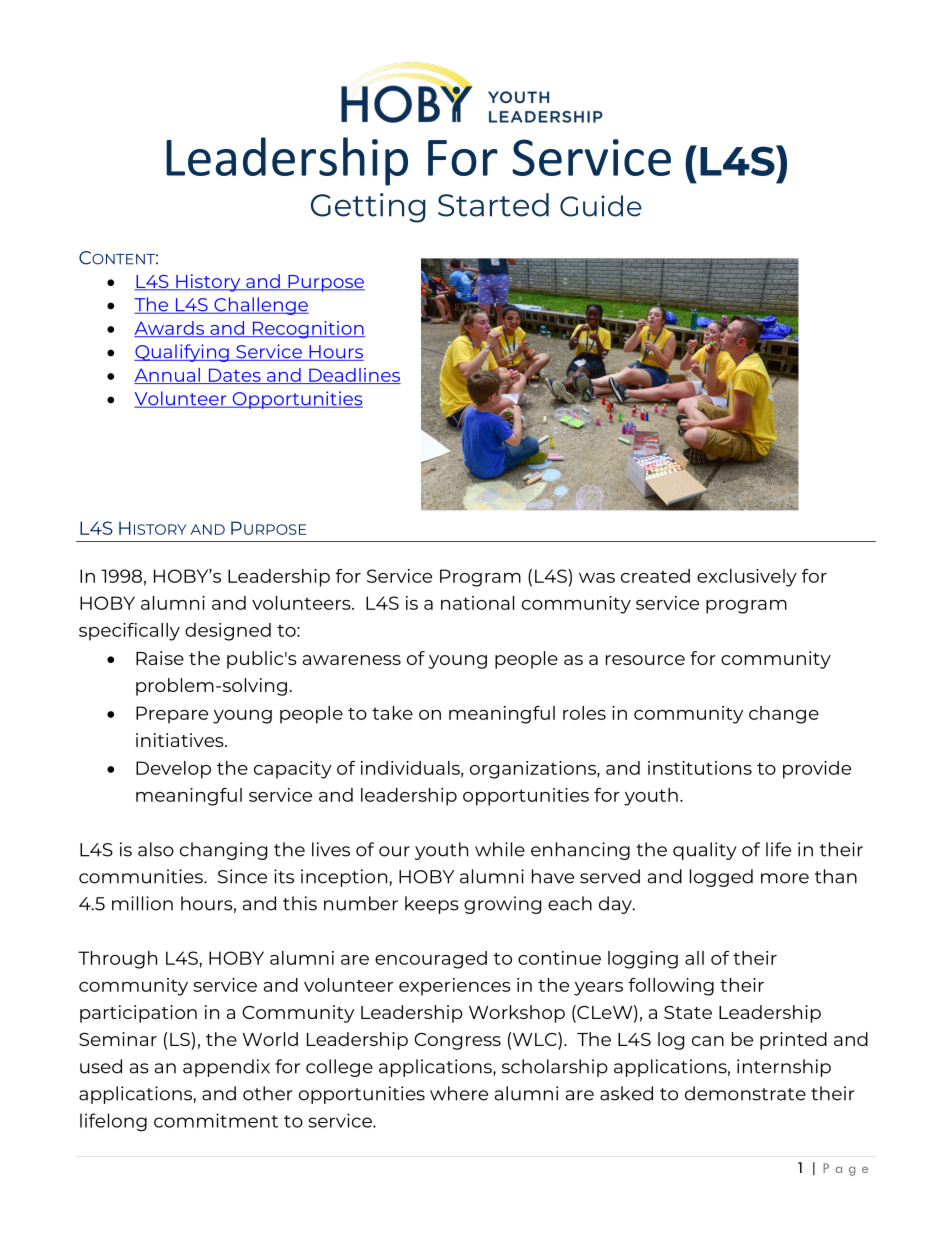  I want to click on Challenge, so click(260, 306).
